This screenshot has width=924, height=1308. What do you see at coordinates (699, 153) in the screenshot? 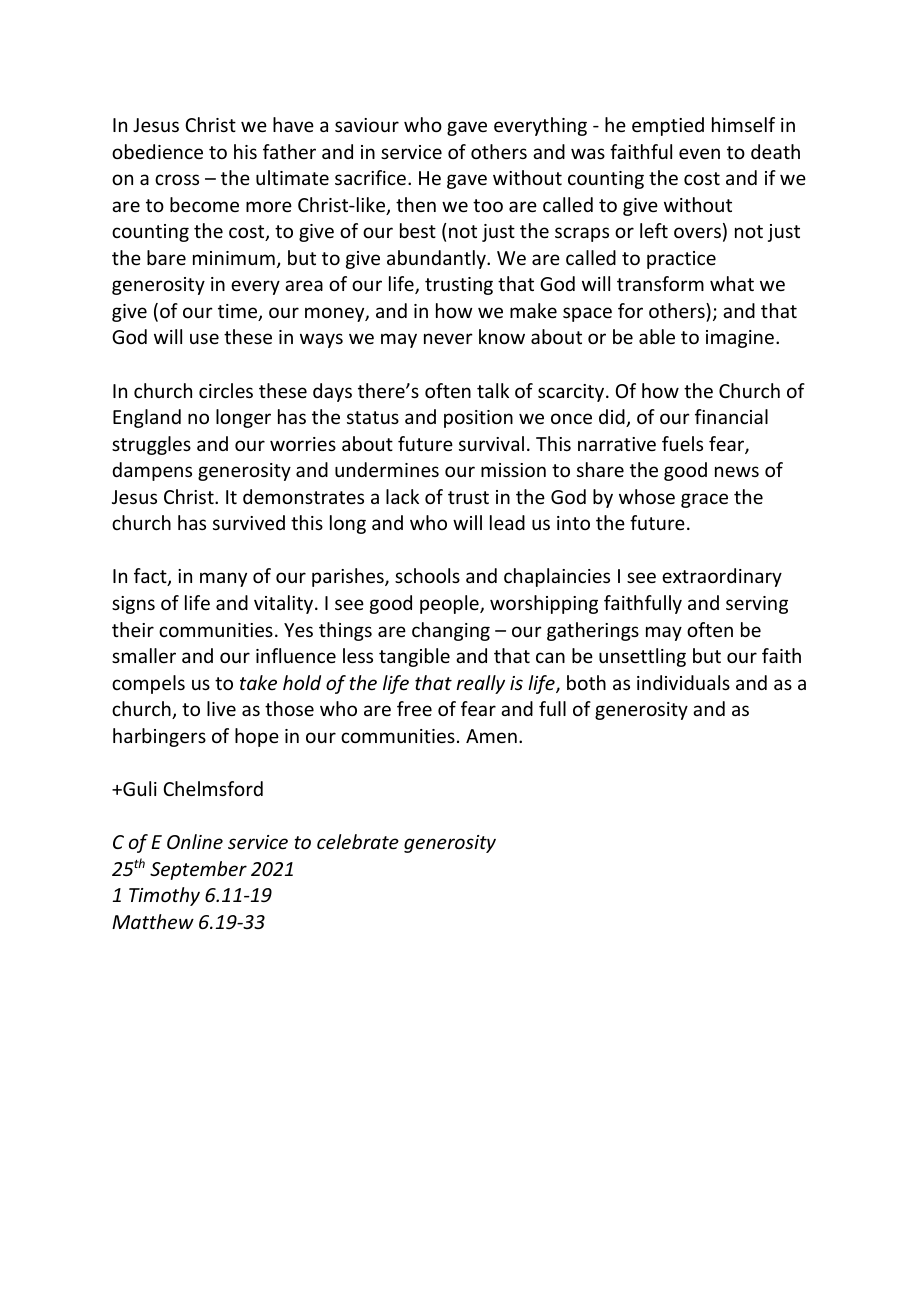
I see `even` at bounding box center [699, 153].
